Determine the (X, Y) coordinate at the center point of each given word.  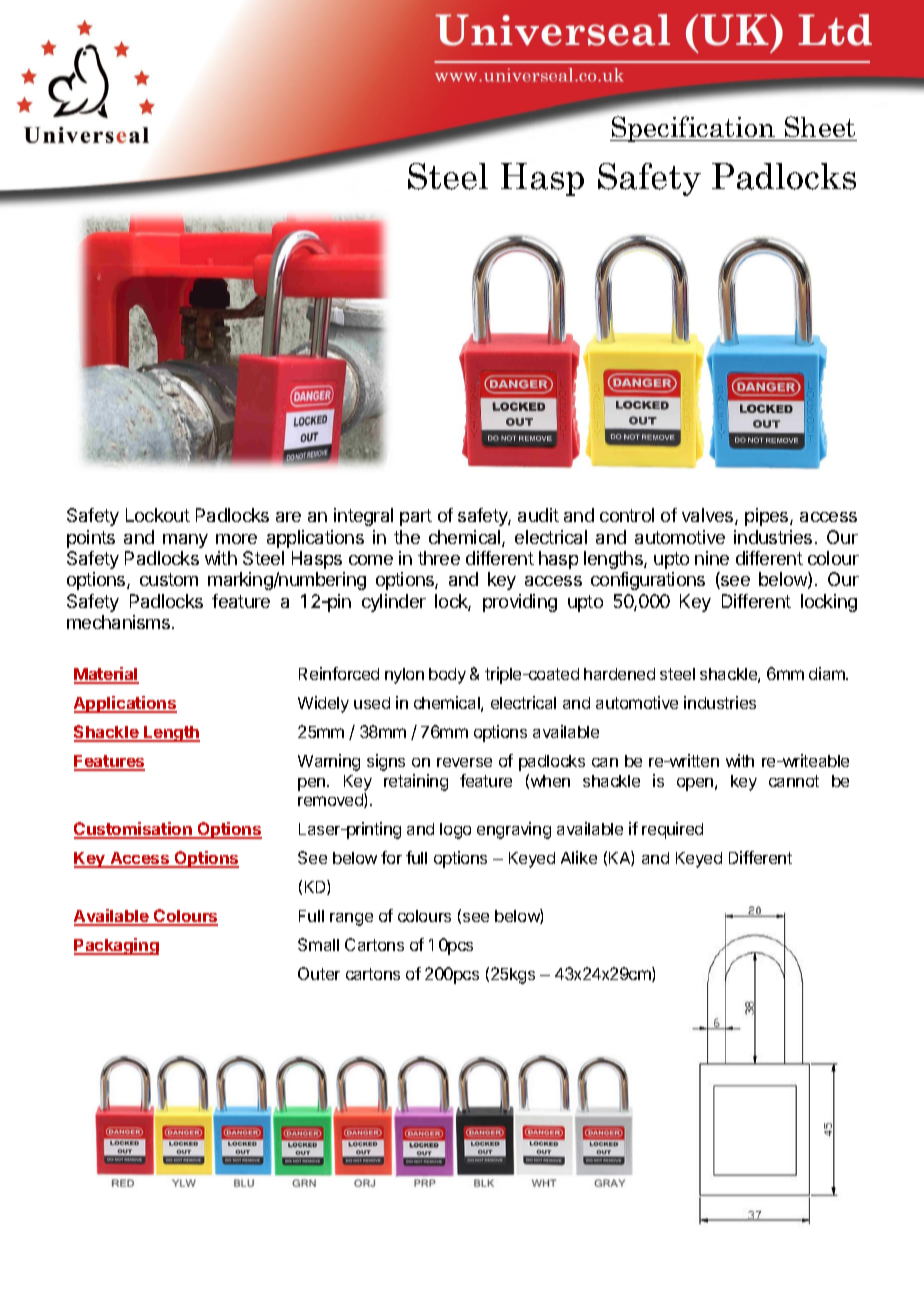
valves (709, 516)
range (351, 919)
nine (712, 558)
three (439, 558)
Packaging (116, 946)
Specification (693, 129)
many (185, 541)
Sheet (820, 126)
